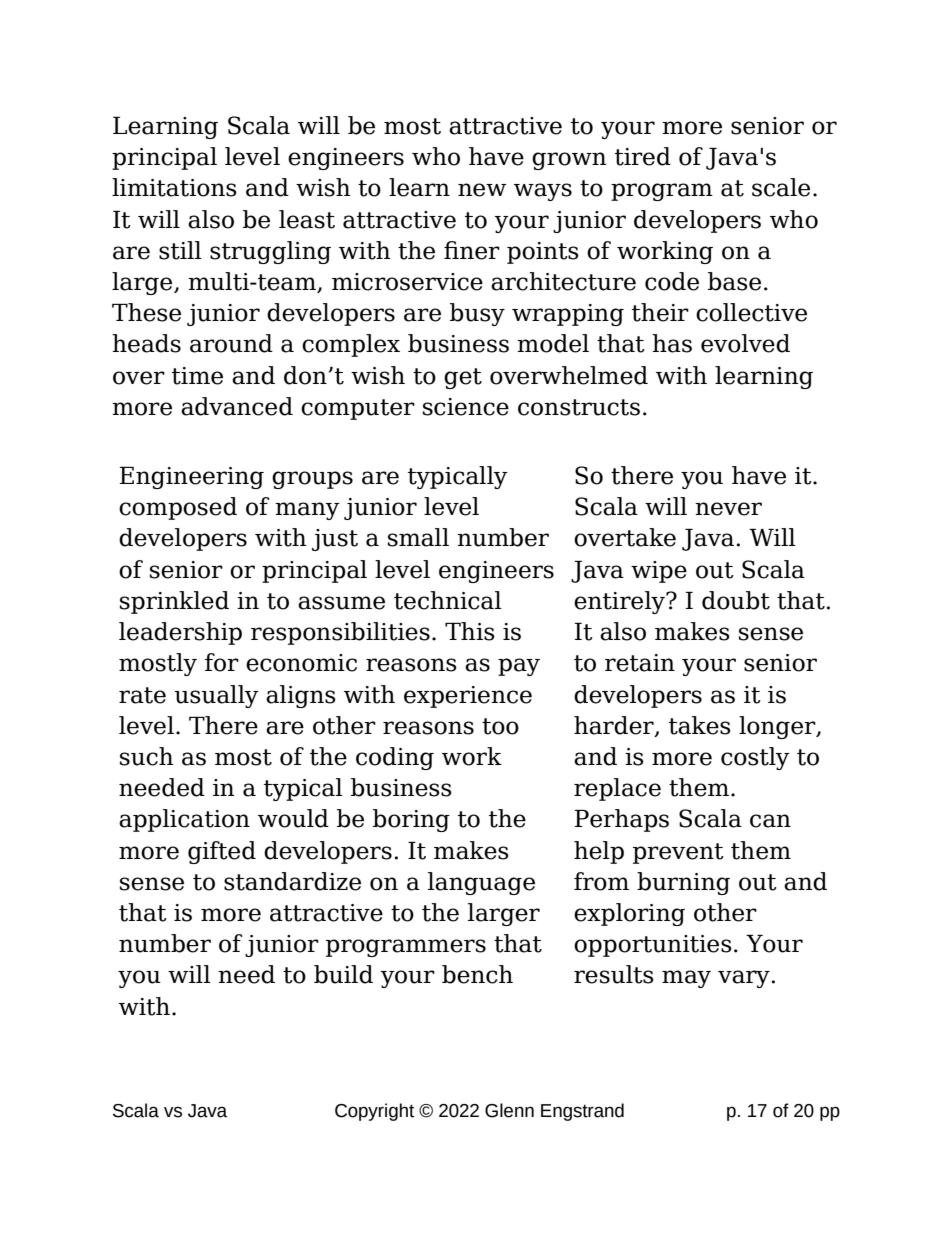 This page has height=1233, width=952. What do you see at coordinates (470, 631) in the page?
I see `This` at bounding box center [470, 631].
